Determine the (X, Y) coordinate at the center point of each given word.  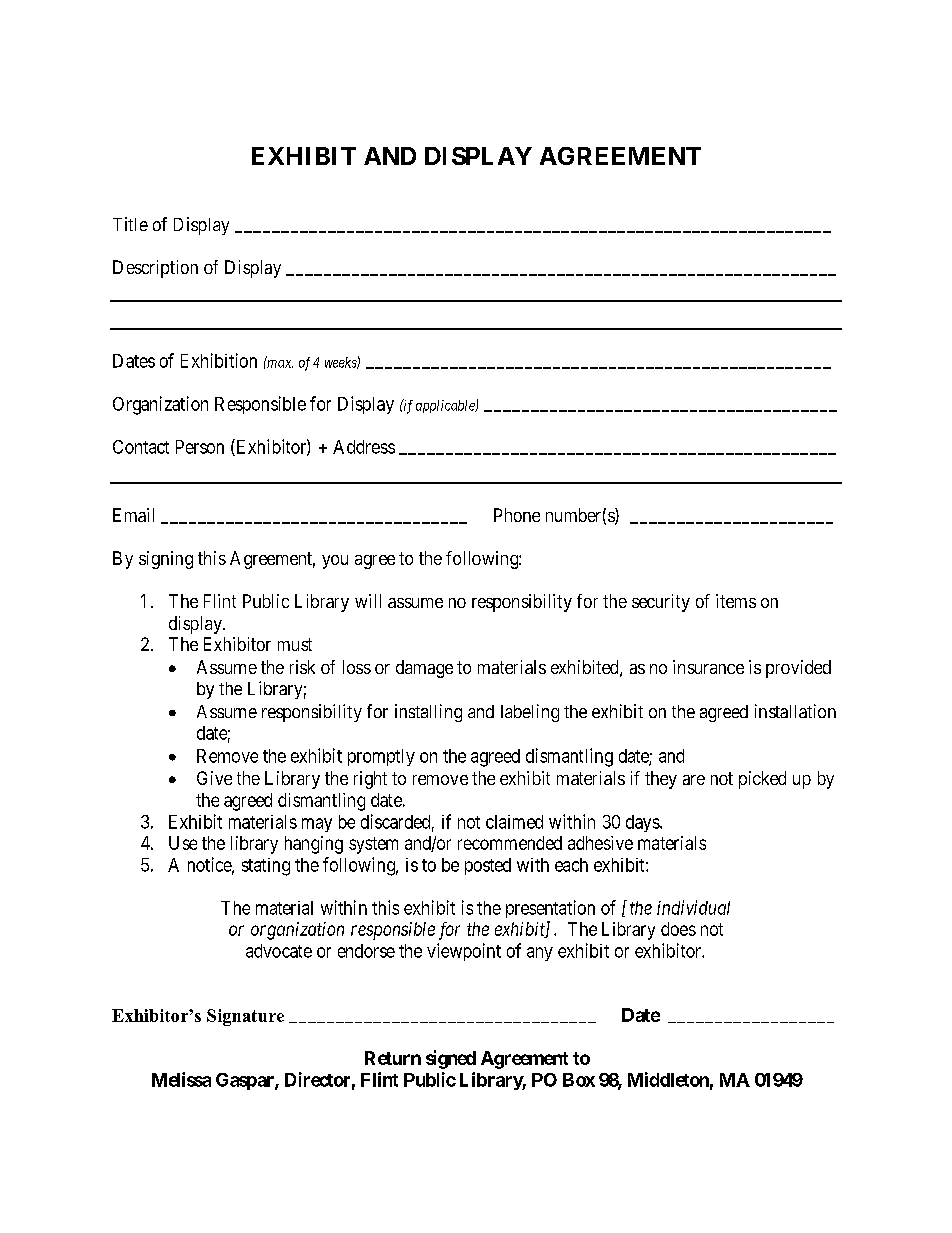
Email (133, 515)
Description (155, 269)
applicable (446, 406)
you (335, 562)
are (694, 780)
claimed (514, 822)
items (736, 601)
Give (214, 778)
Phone (517, 515)
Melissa (181, 1079)
